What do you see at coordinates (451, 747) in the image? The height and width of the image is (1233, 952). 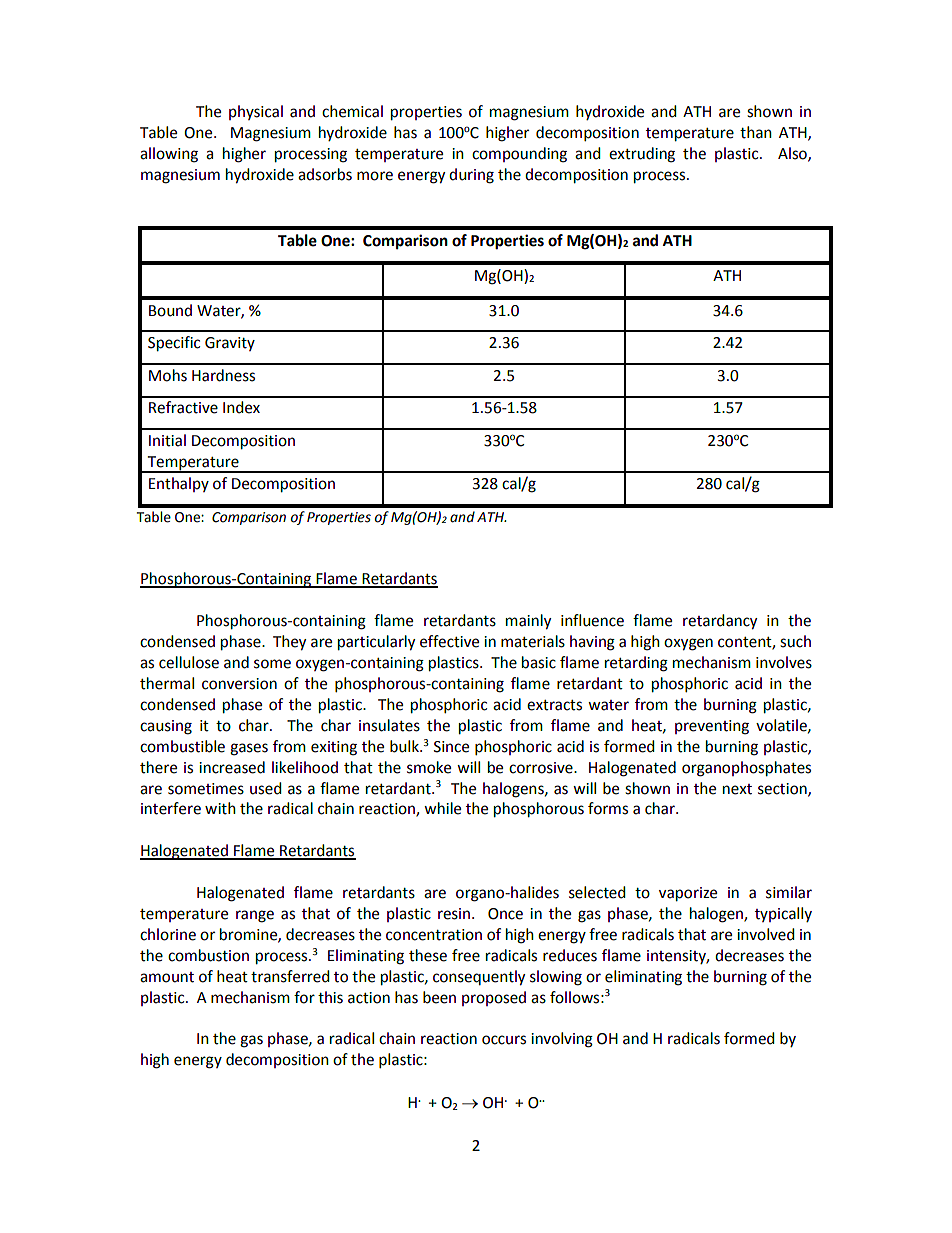 I see `Since` at bounding box center [451, 747].
